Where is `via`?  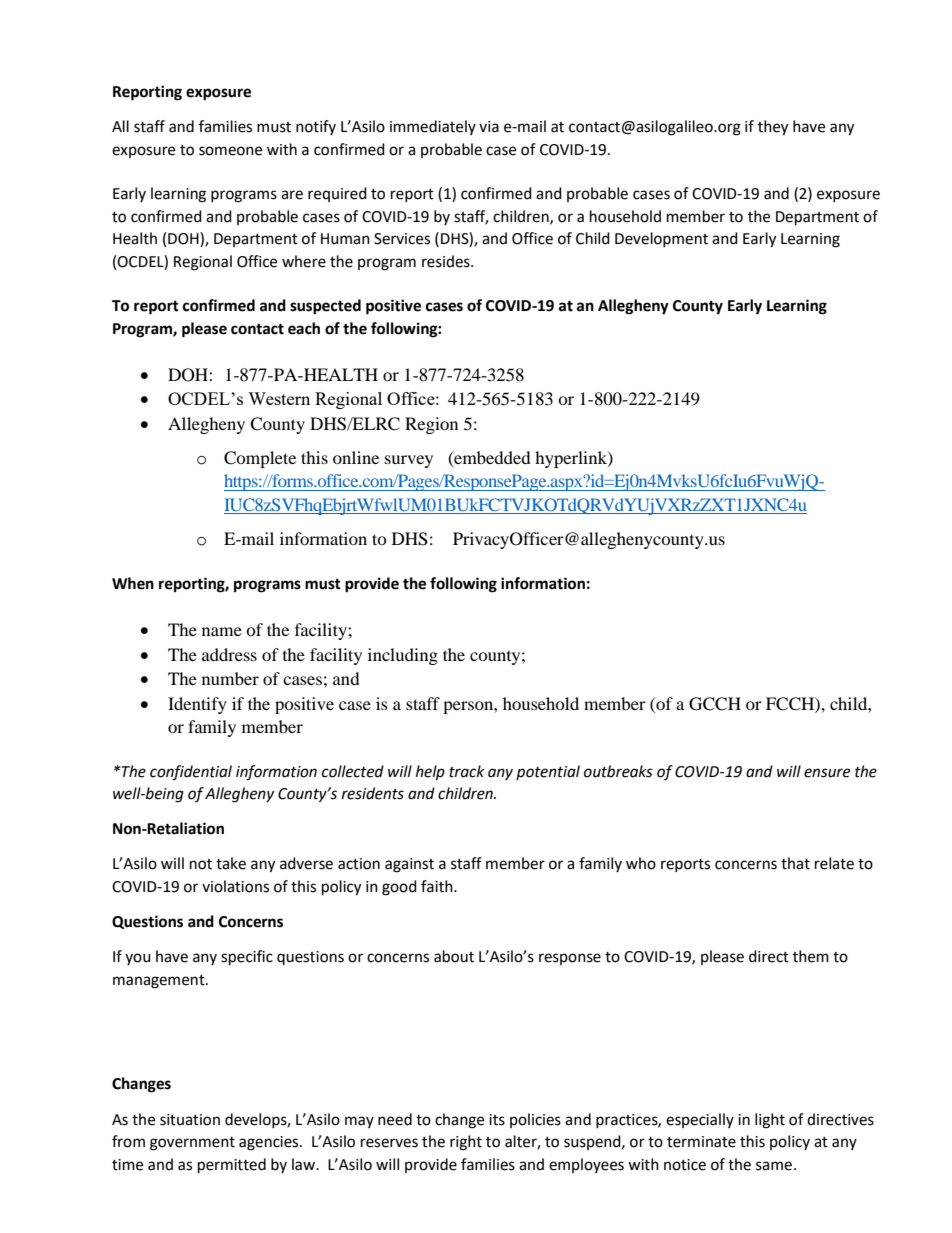
via is located at coordinates (489, 127).
